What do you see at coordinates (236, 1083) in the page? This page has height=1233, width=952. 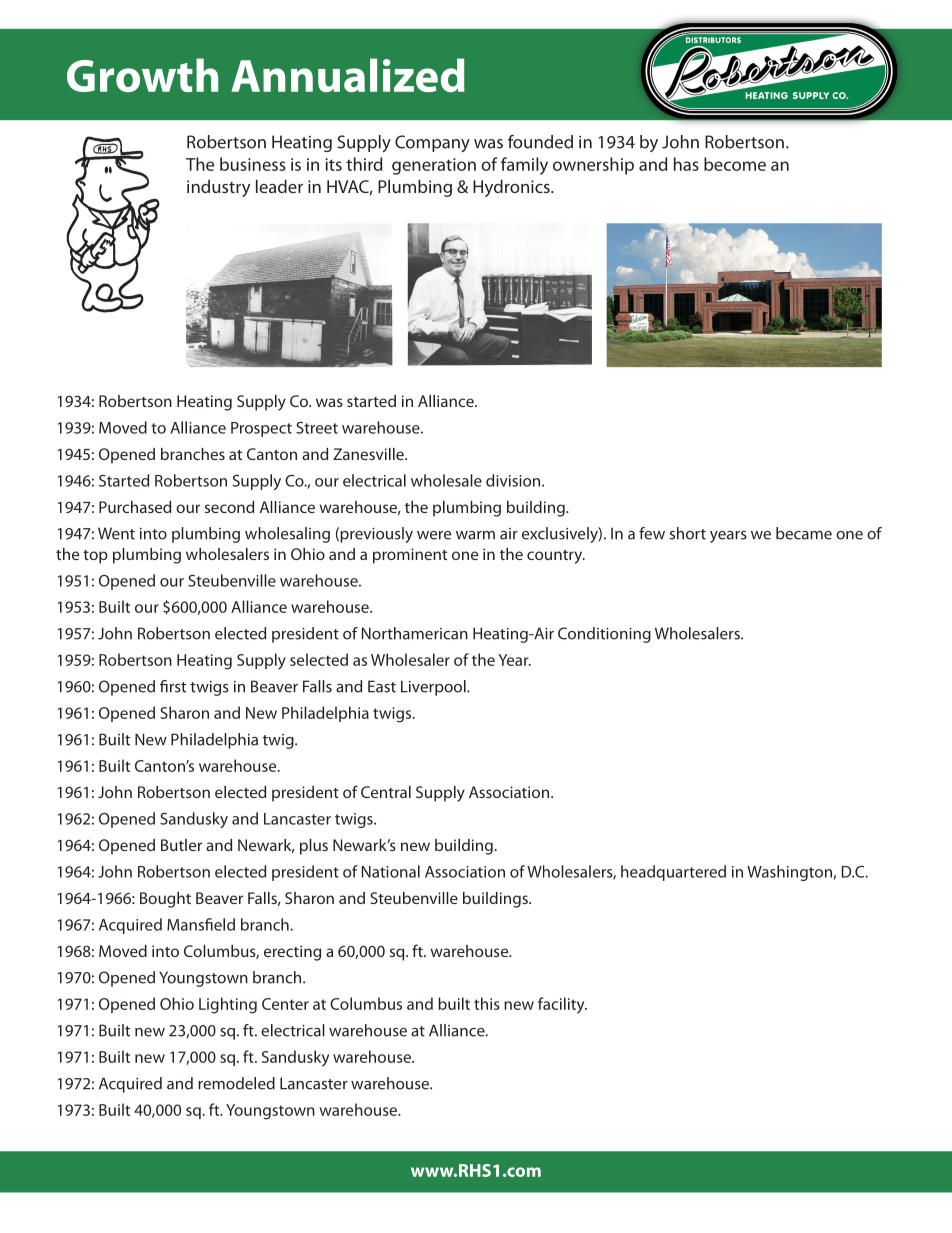 I see `remodeled` at bounding box center [236, 1083].
